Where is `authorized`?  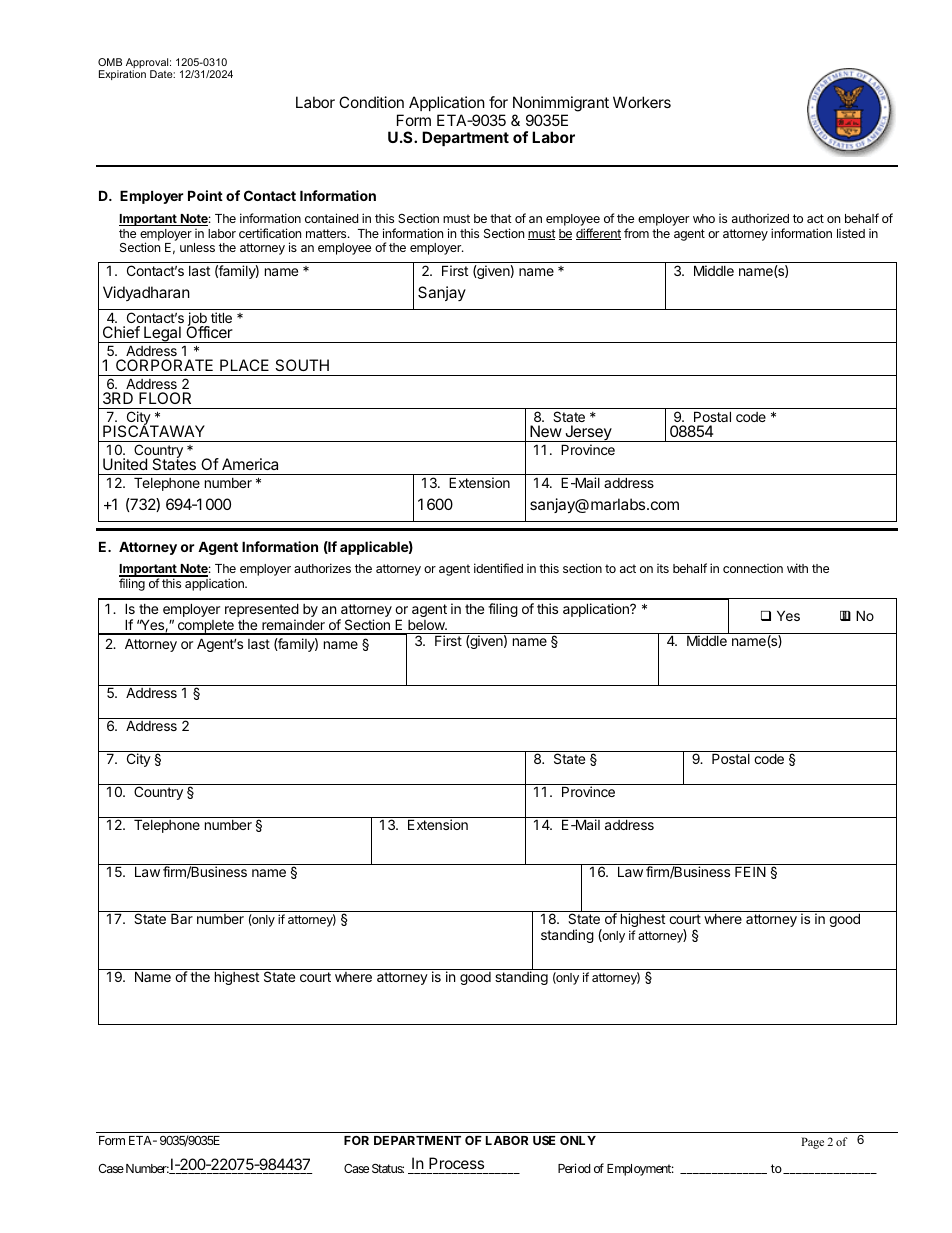 authorized is located at coordinates (760, 218).
